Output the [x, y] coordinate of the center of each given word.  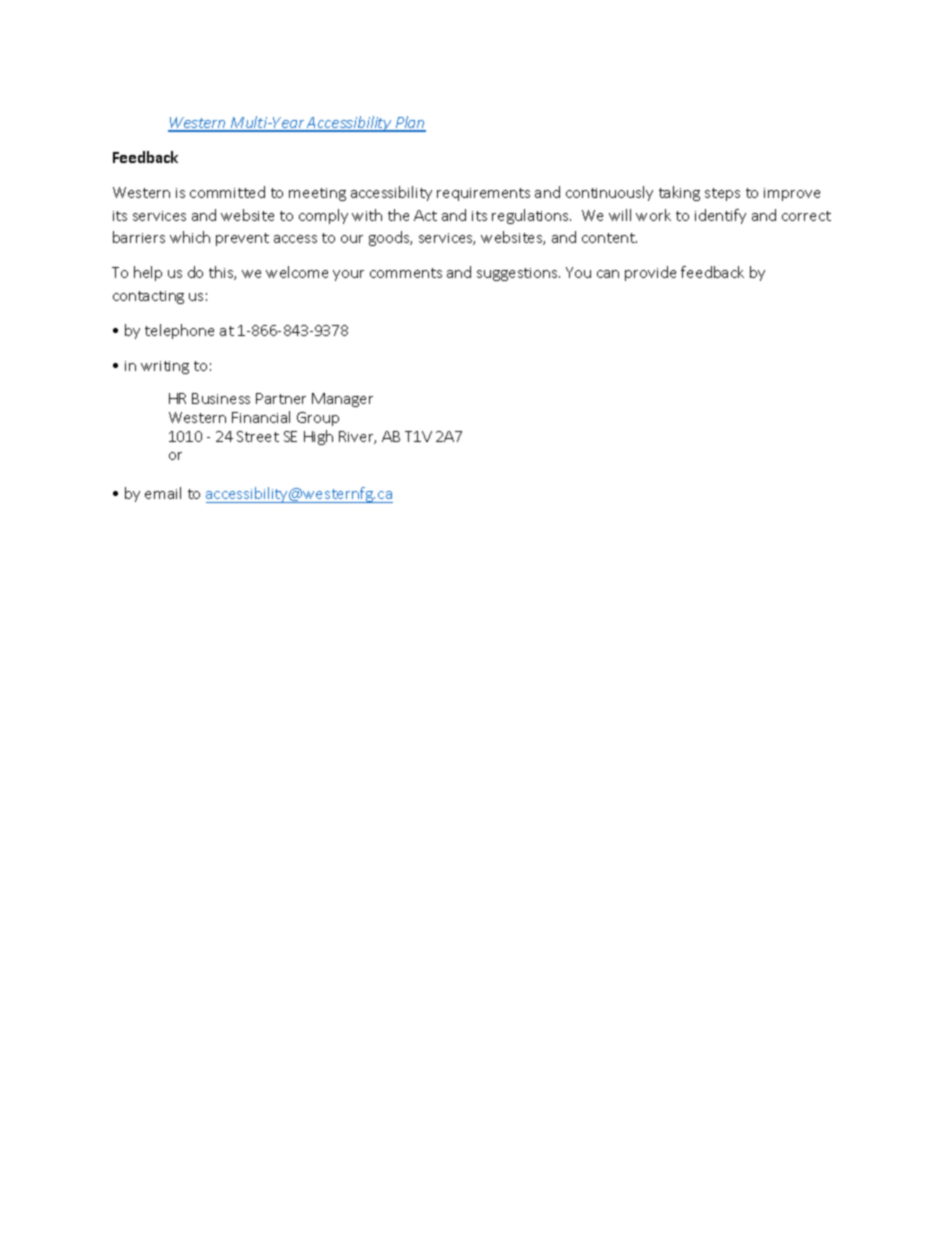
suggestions [518, 274]
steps [722, 194]
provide [650, 273]
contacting [148, 297]
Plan [409, 123]
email [163, 493]
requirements [483, 194]
